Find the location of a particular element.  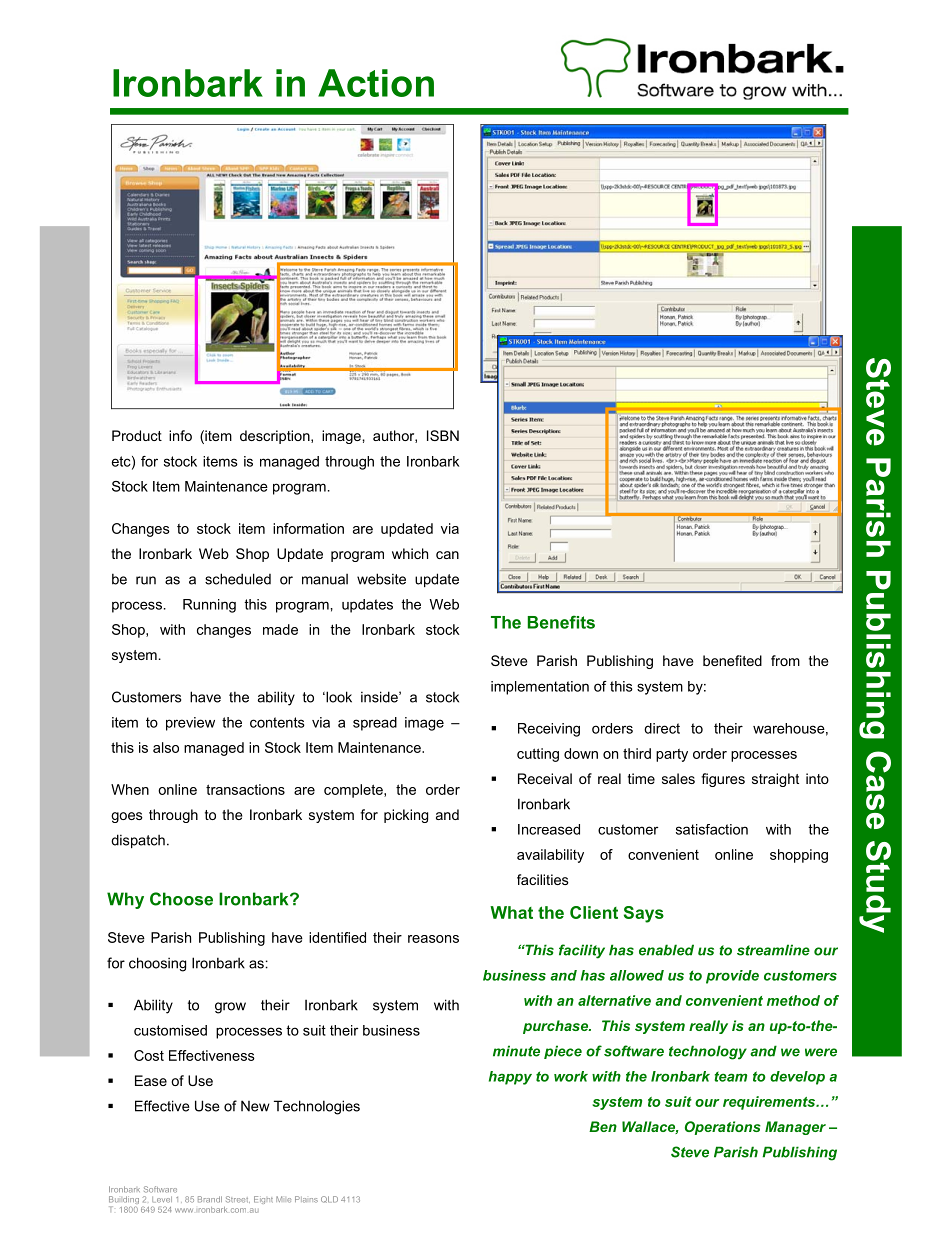

preview is located at coordinates (190, 724).
